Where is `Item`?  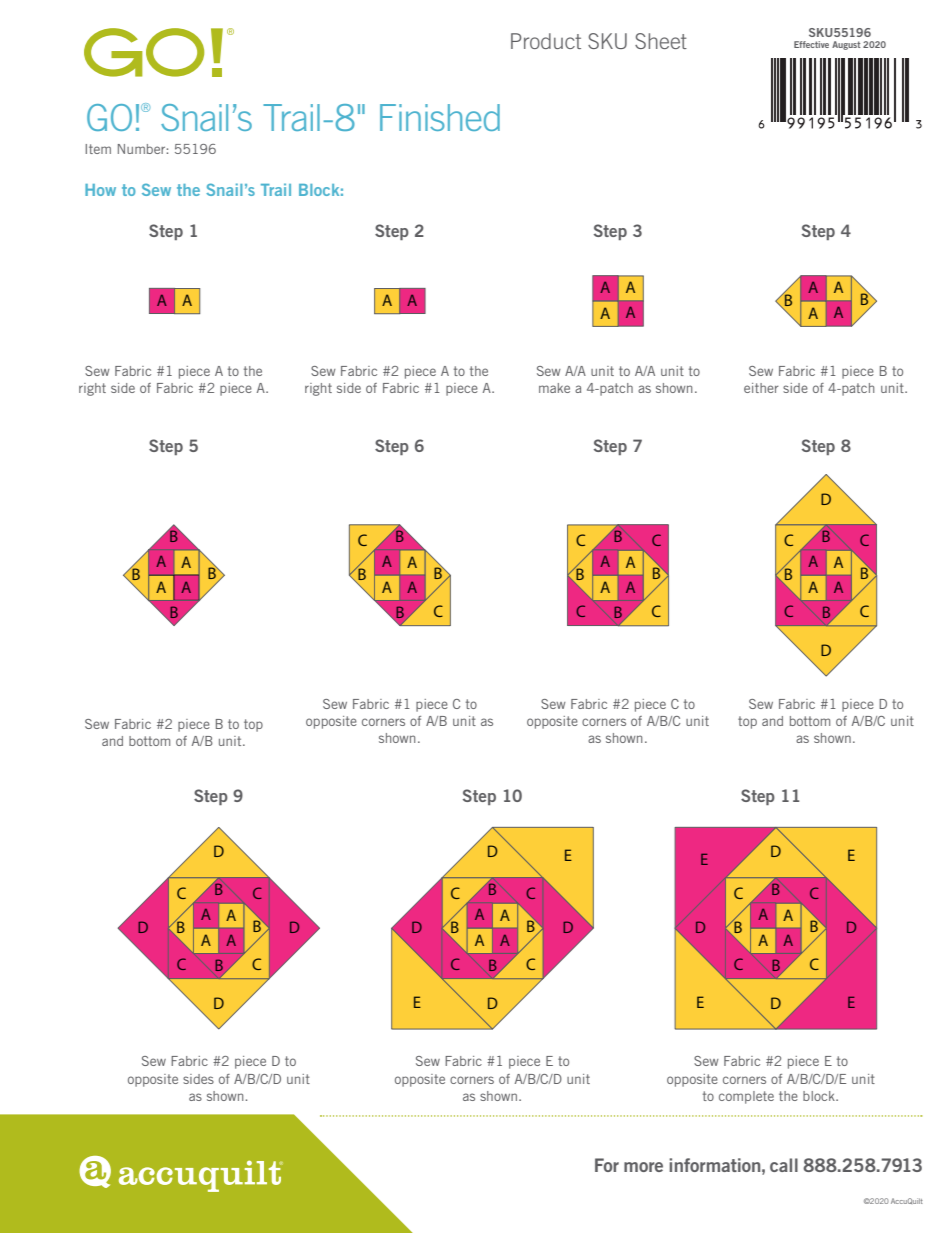
Item is located at coordinates (98, 149).
